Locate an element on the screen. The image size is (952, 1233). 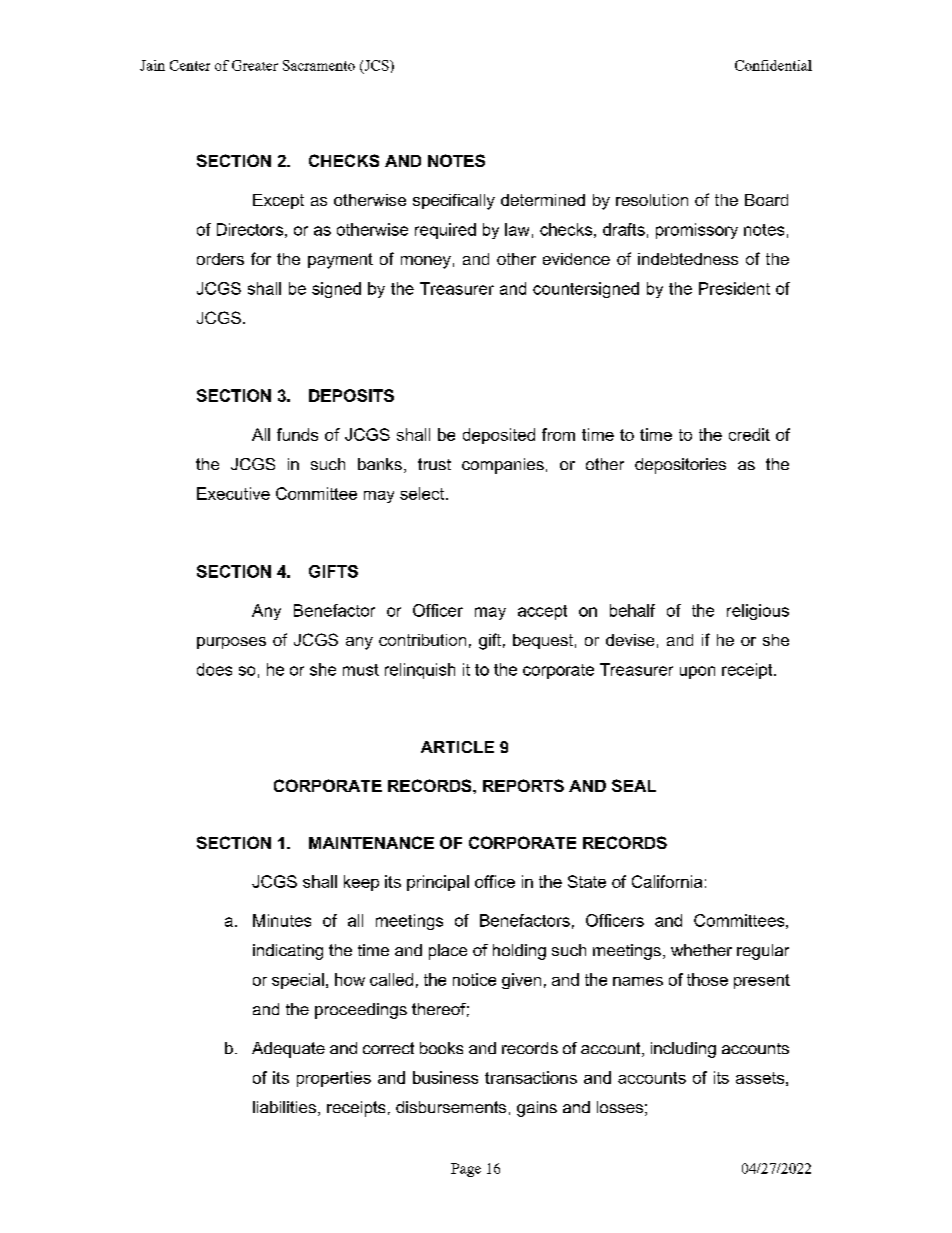
disbursements is located at coordinates (451, 1107).
